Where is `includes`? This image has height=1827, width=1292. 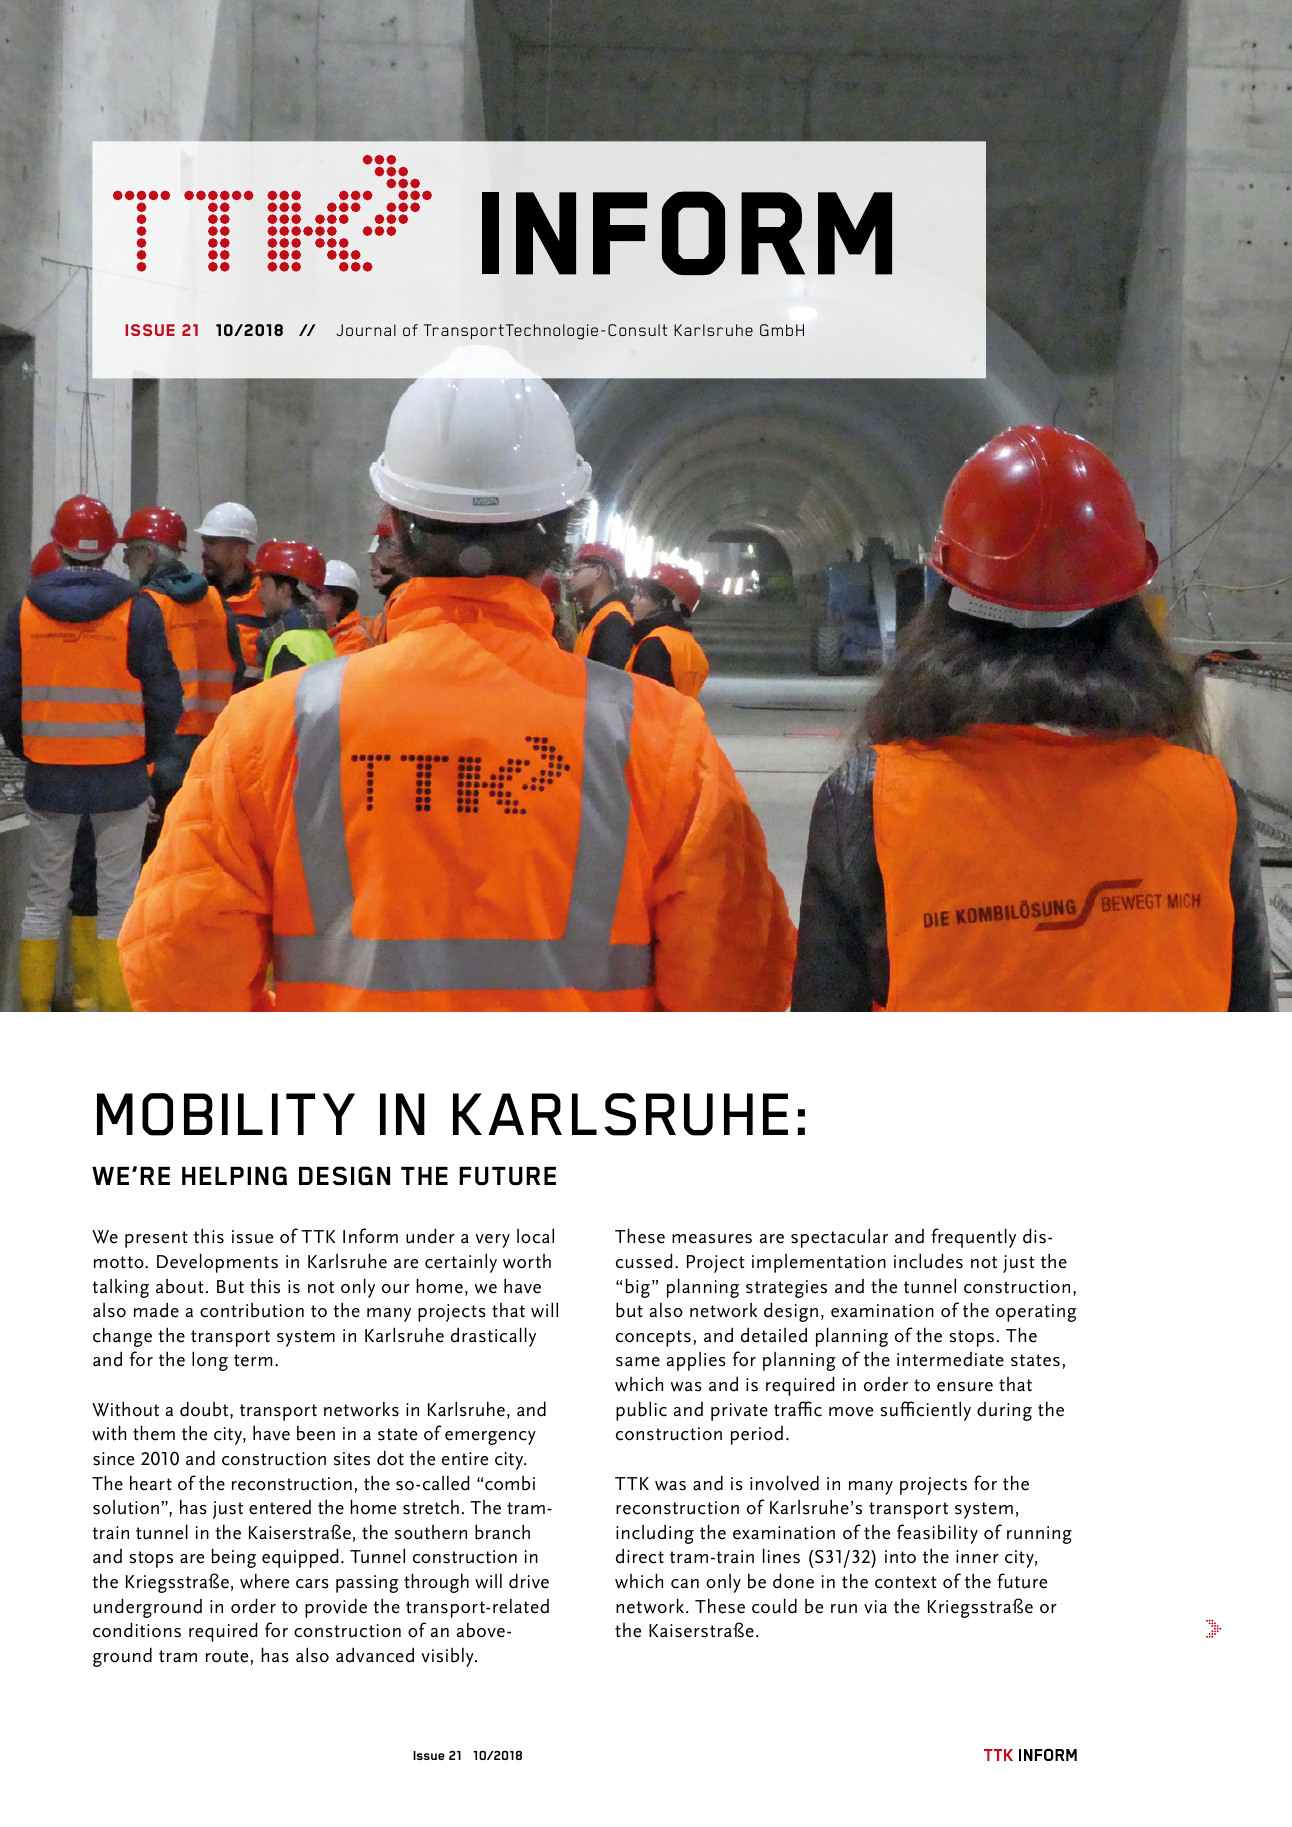 includes is located at coordinates (928, 1261).
